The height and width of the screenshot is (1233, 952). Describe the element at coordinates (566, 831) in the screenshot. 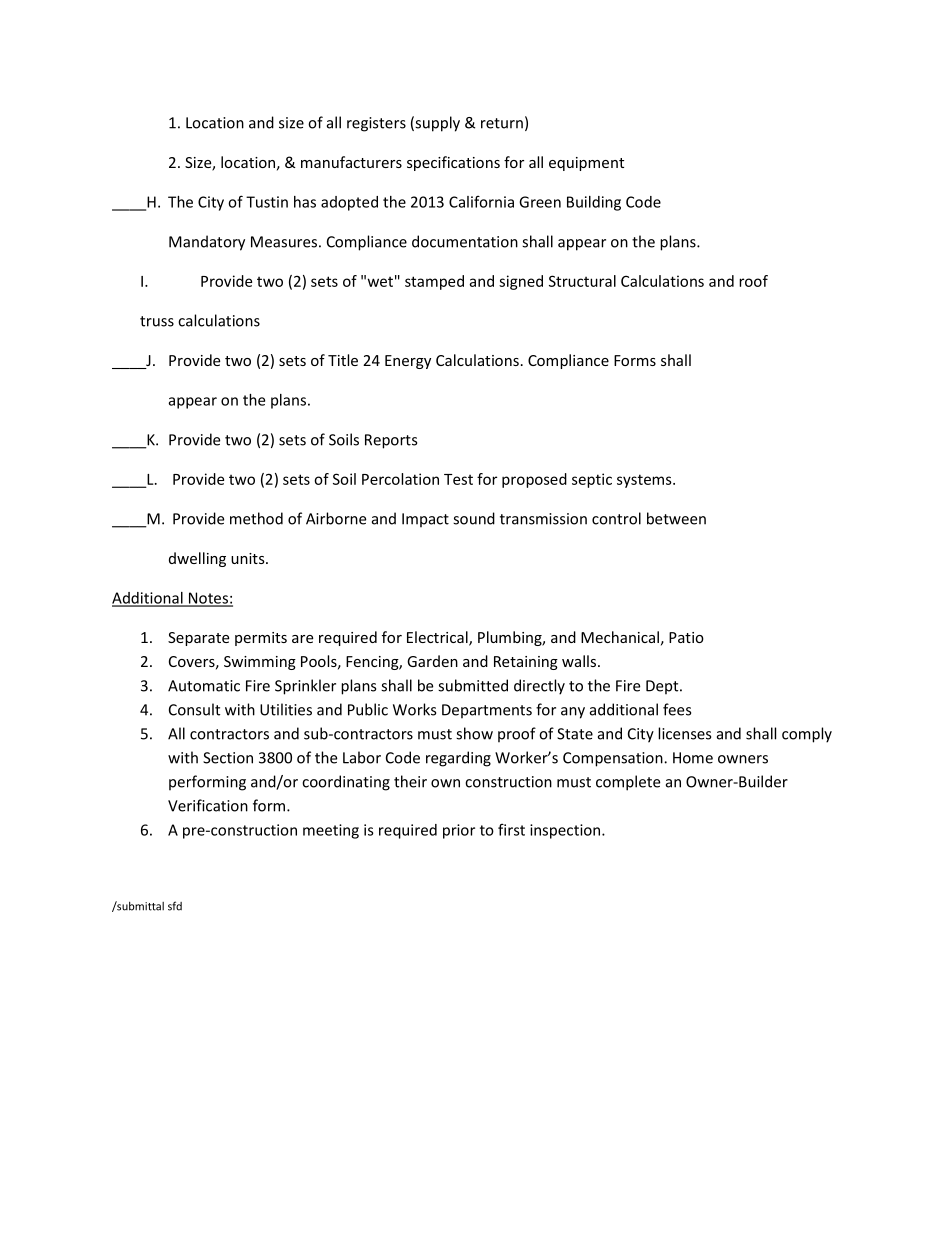

I see `inspection` at that location.
